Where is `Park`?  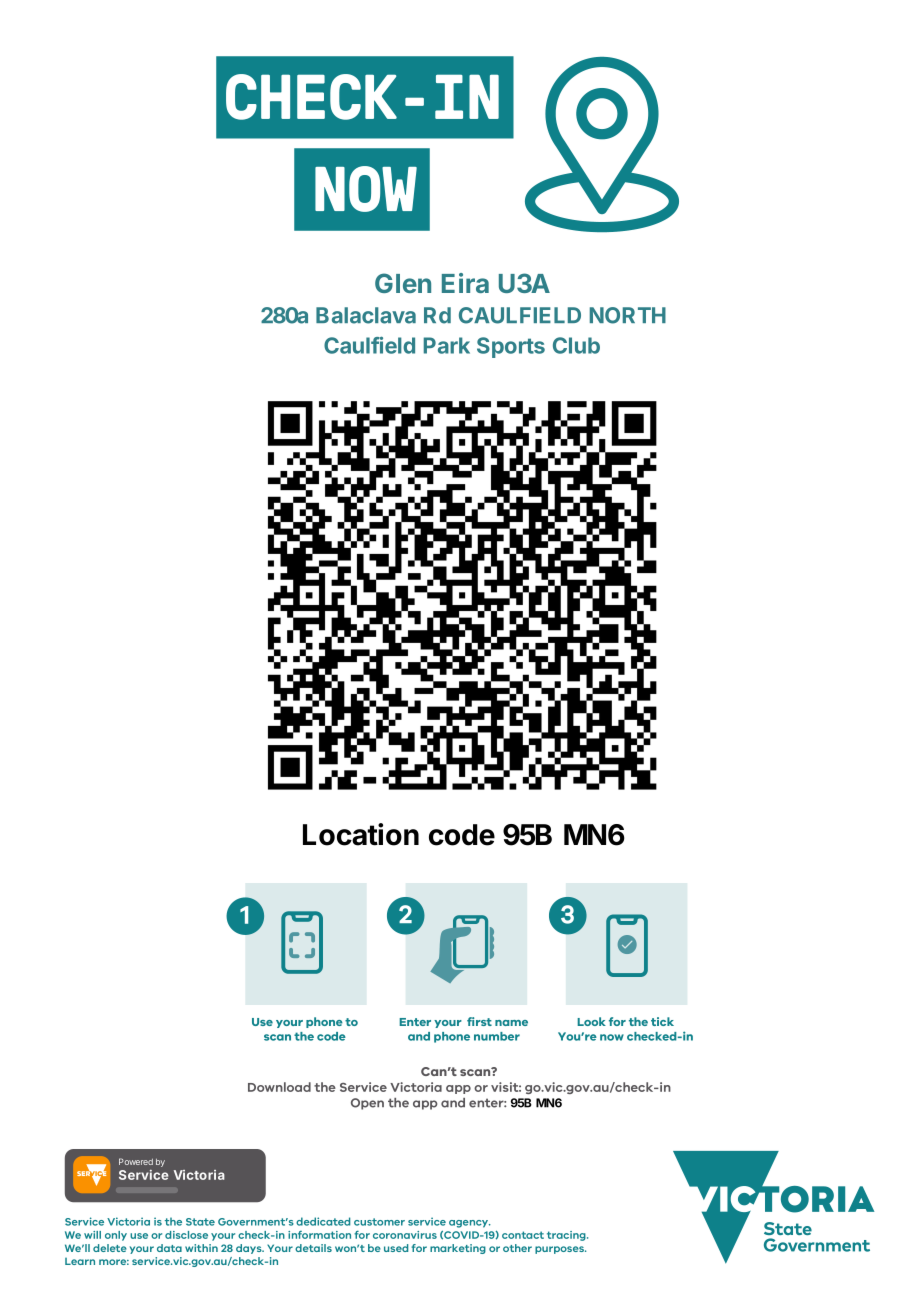
Park is located at coordinates (447, 345).
